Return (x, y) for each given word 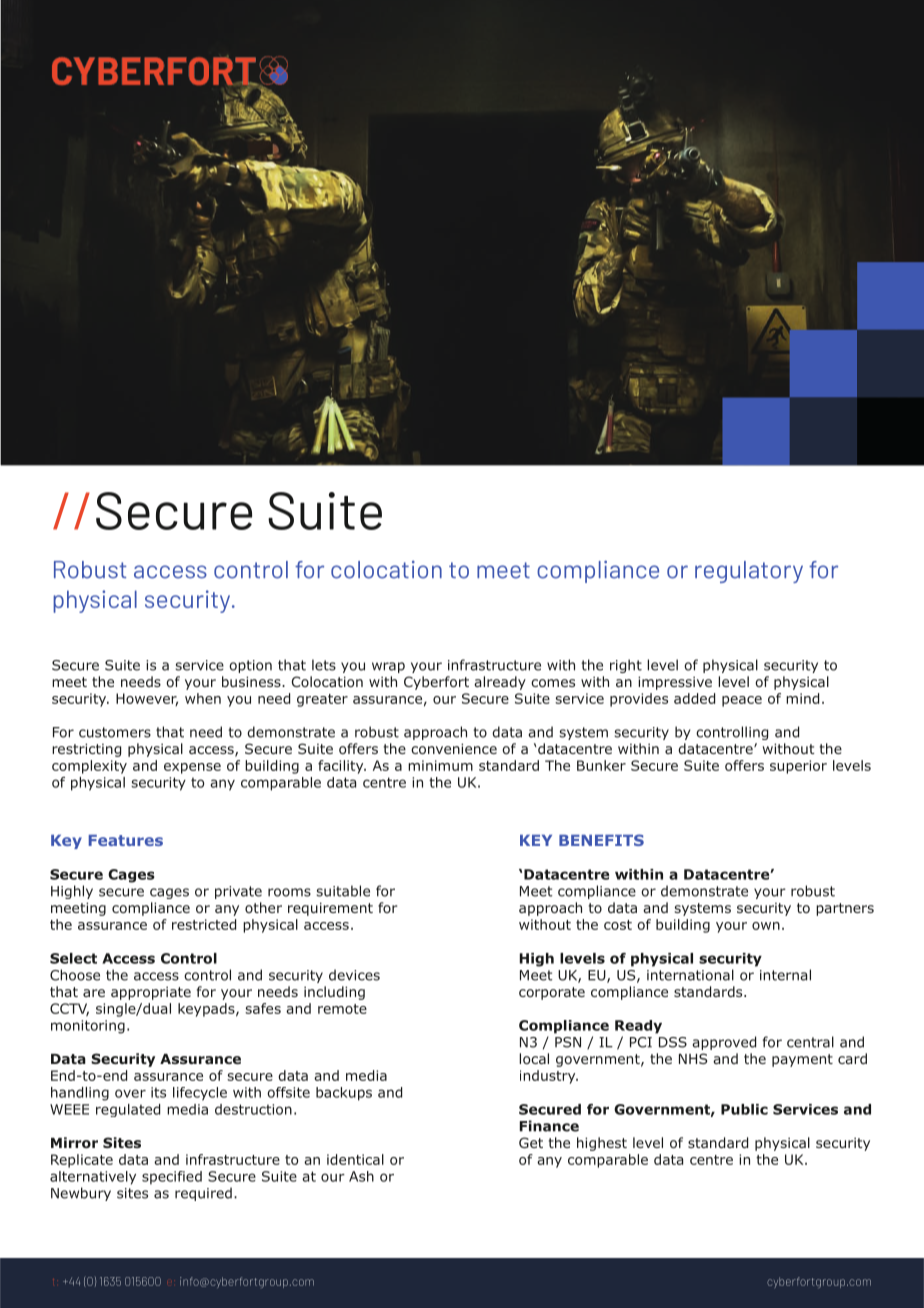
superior (798, 767)
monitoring (88, 1027)
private (238, 892)
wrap (388, 667)
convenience (454, 748)
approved (724, 1043)
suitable (343, 891)
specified (172, 1178)
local (534, 1058)
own (766, 926)
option (250, 666)
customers (115, 732)
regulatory (749, 572)
